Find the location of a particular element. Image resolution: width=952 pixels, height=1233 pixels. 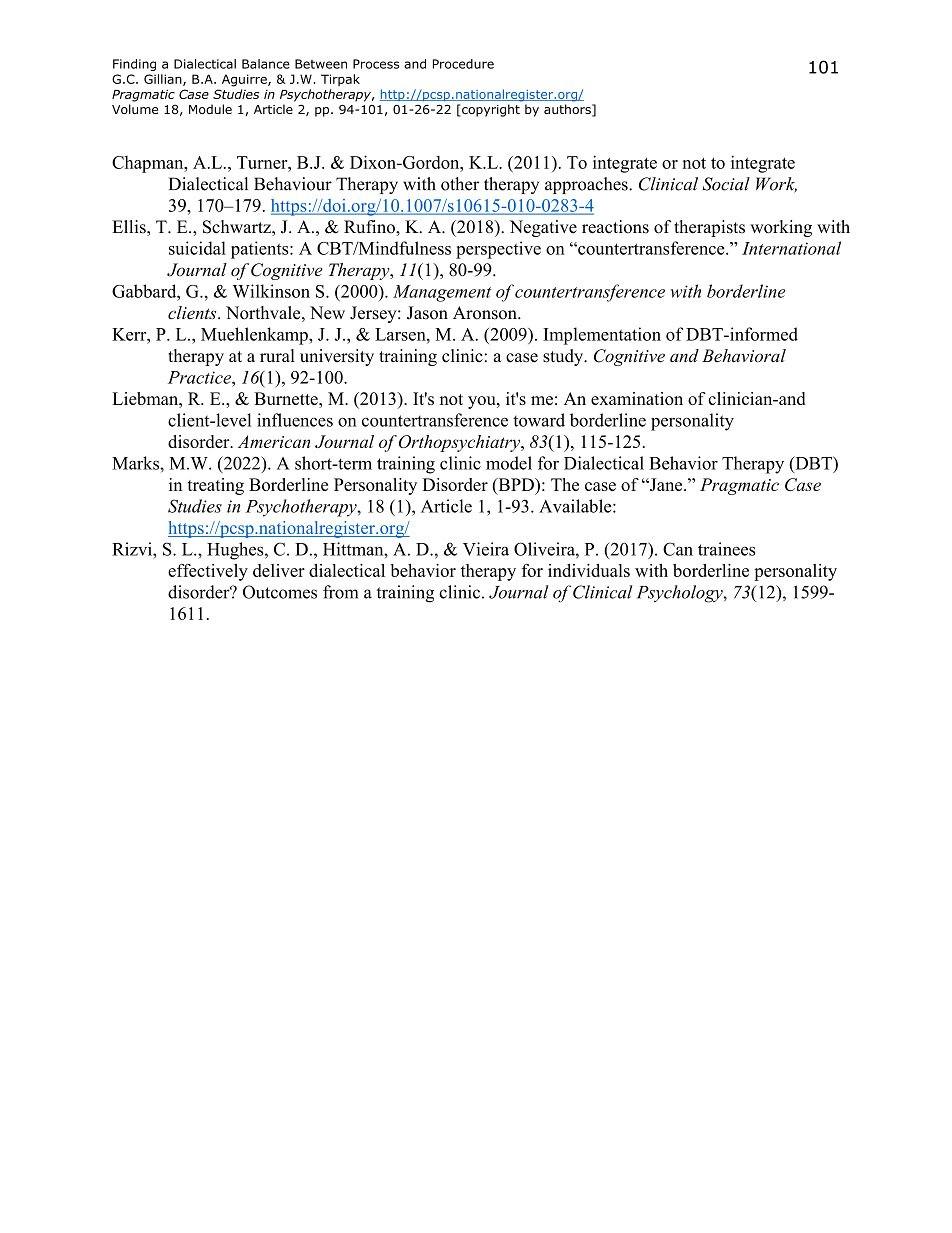

Implementation is located at coordinates (602, 336).
